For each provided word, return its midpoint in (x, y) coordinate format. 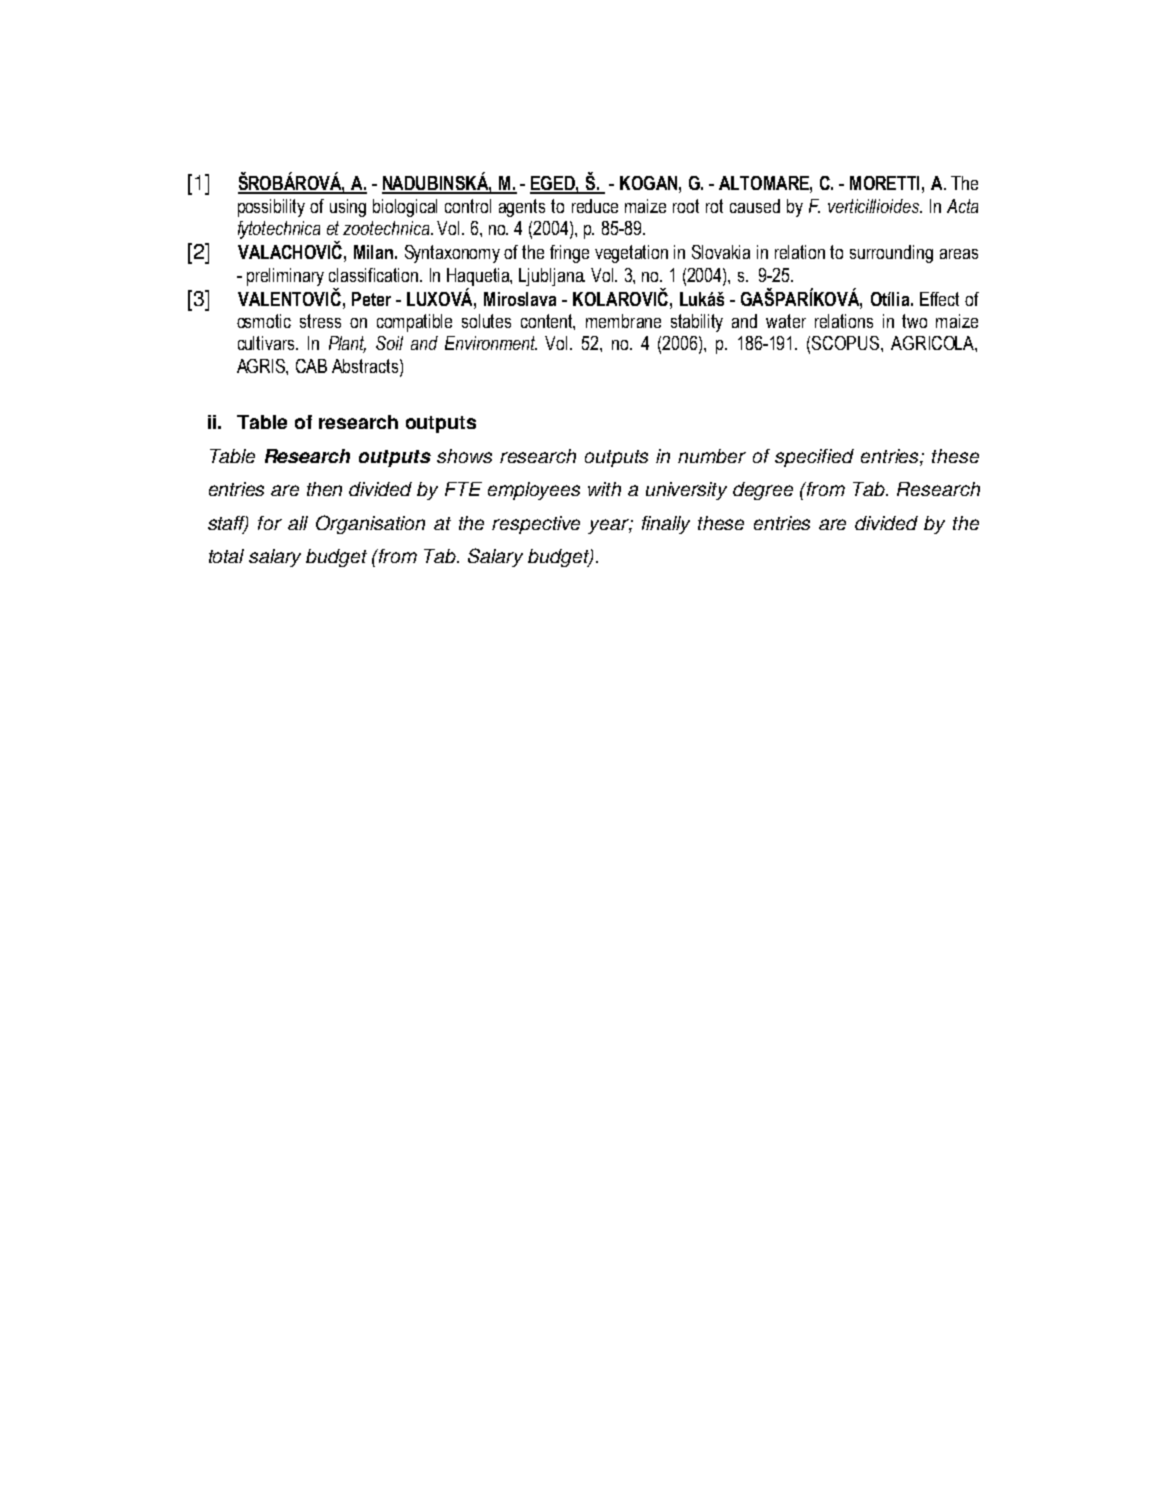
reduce (595, 206)
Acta (962, 206)
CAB (311, 366)
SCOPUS (847, 343)
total (226, 556)
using (348, 208)
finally (666, 525)
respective (536, 525)
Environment (491, 343)
